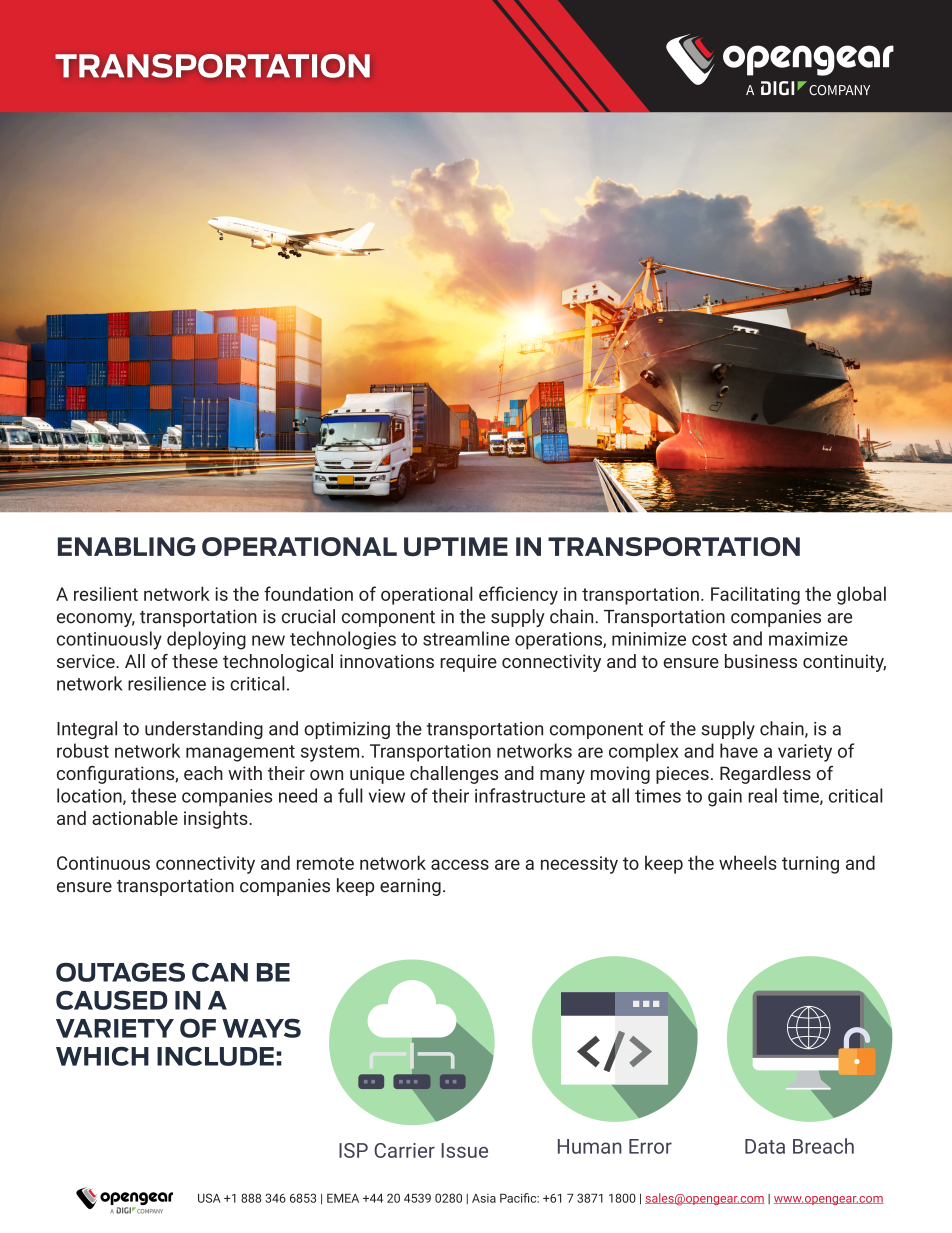 This screenshot has height=1233, width=952. Describe the element at coordinates (220, 972) in the screenshot. I see `CAN` at that location.
